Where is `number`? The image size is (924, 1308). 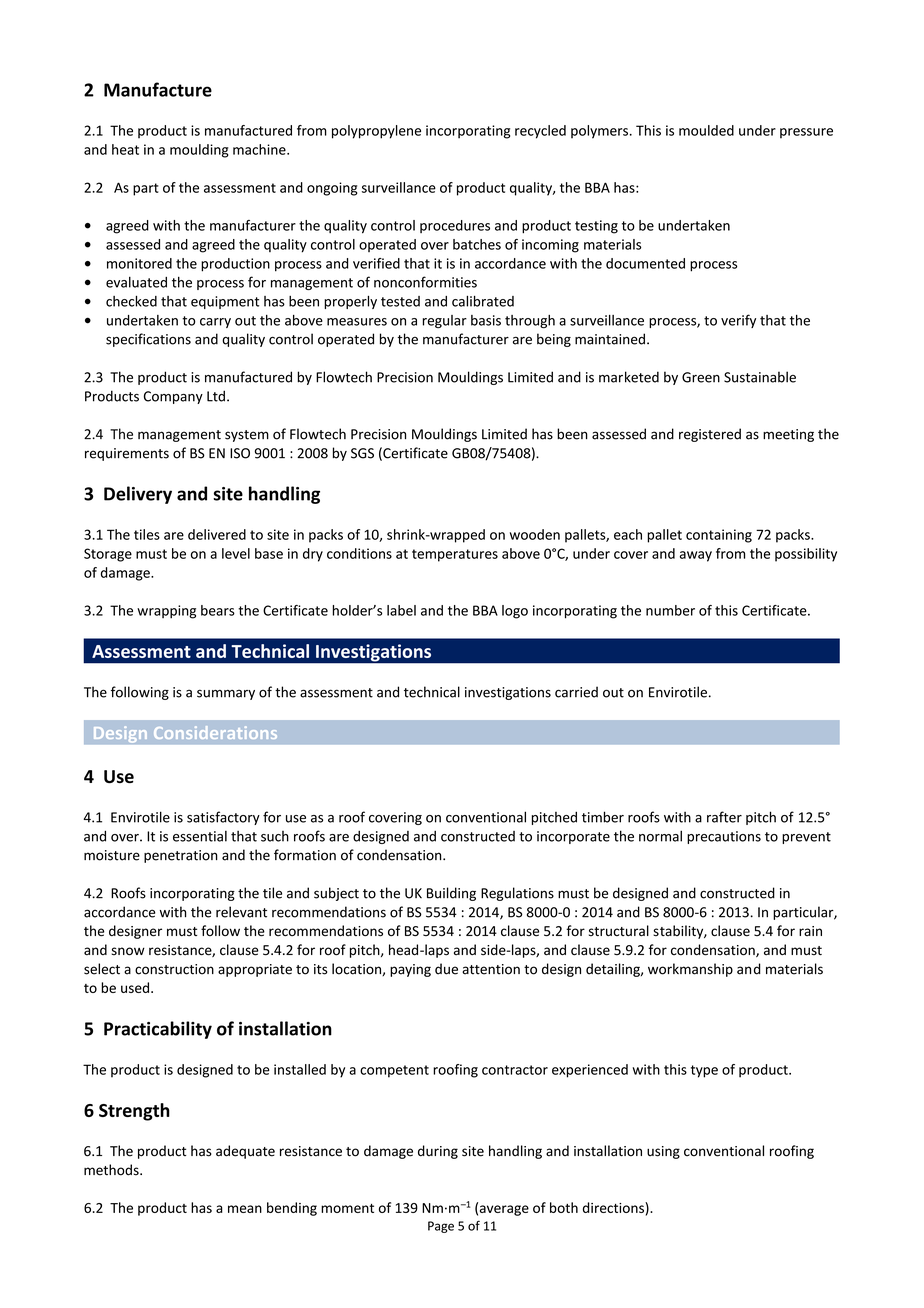
number is located at coordinates (670, 610).
